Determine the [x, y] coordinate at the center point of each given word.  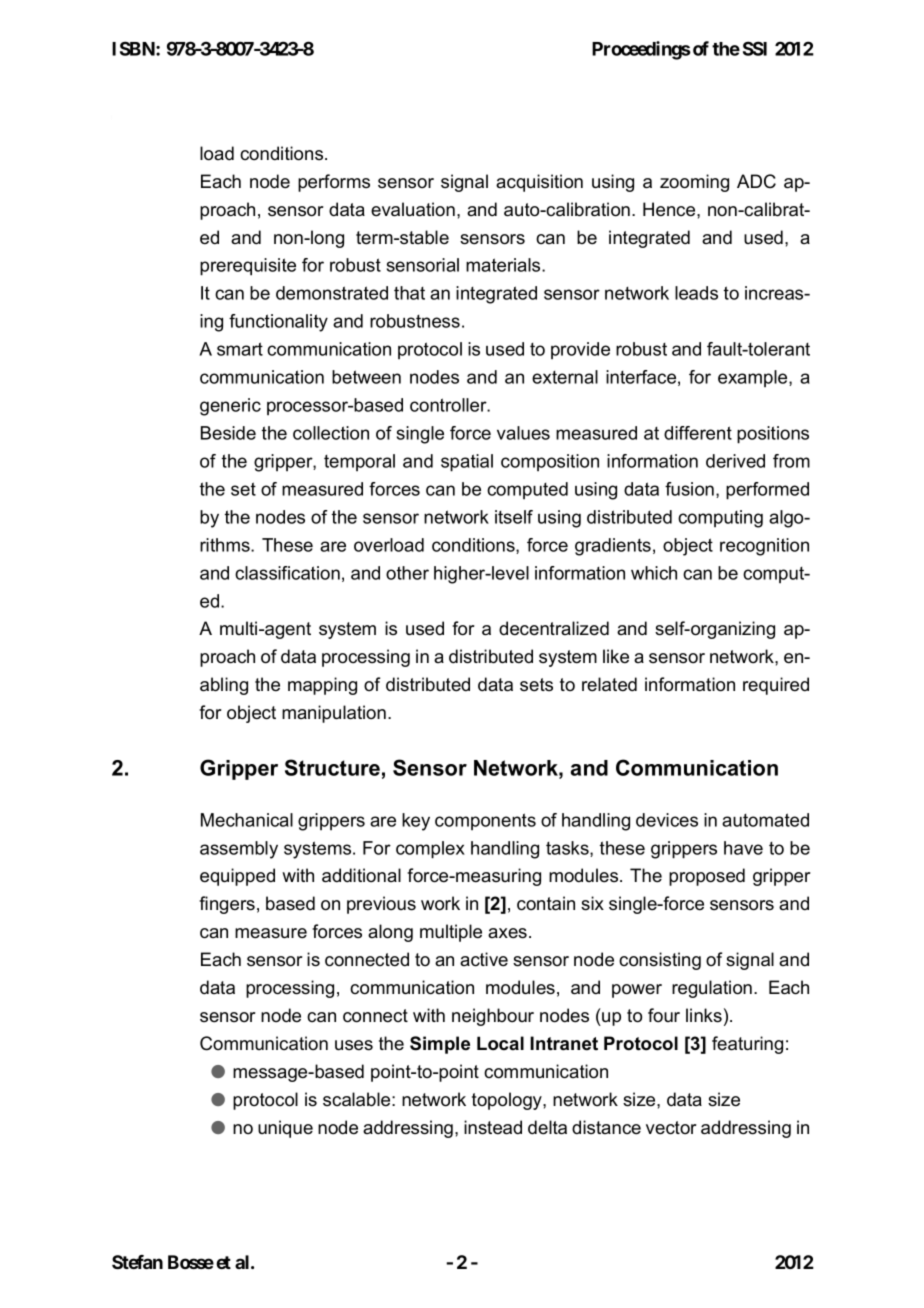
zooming [694, 183]
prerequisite [248, 267]
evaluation [413, 209]
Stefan [137, 1262]
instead [493, 1127]
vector [671, 1128]
